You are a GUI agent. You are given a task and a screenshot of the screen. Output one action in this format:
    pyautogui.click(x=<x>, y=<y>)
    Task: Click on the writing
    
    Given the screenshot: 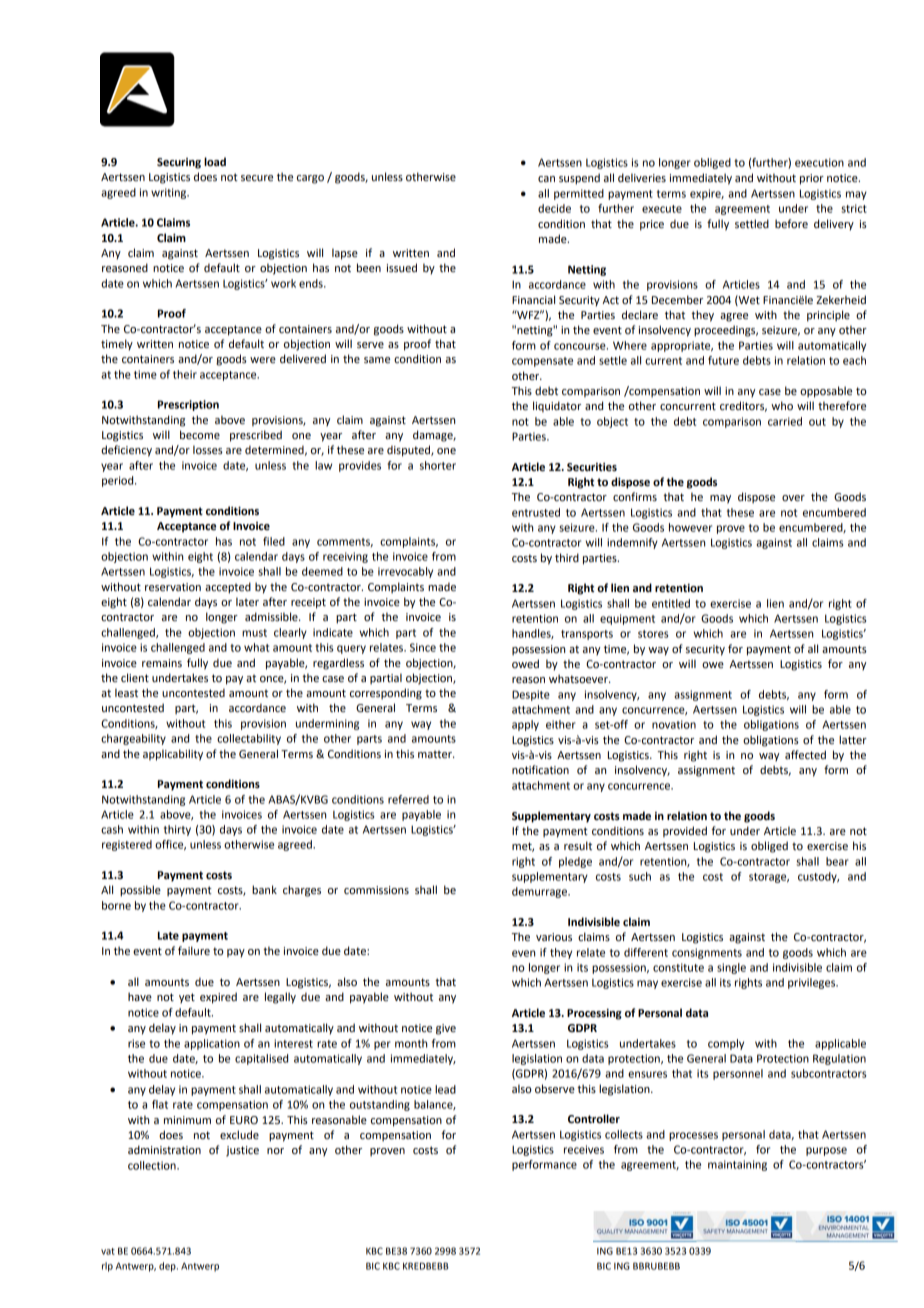 What is the action you would take?
    pyautogui.click(x=170, y=193)
